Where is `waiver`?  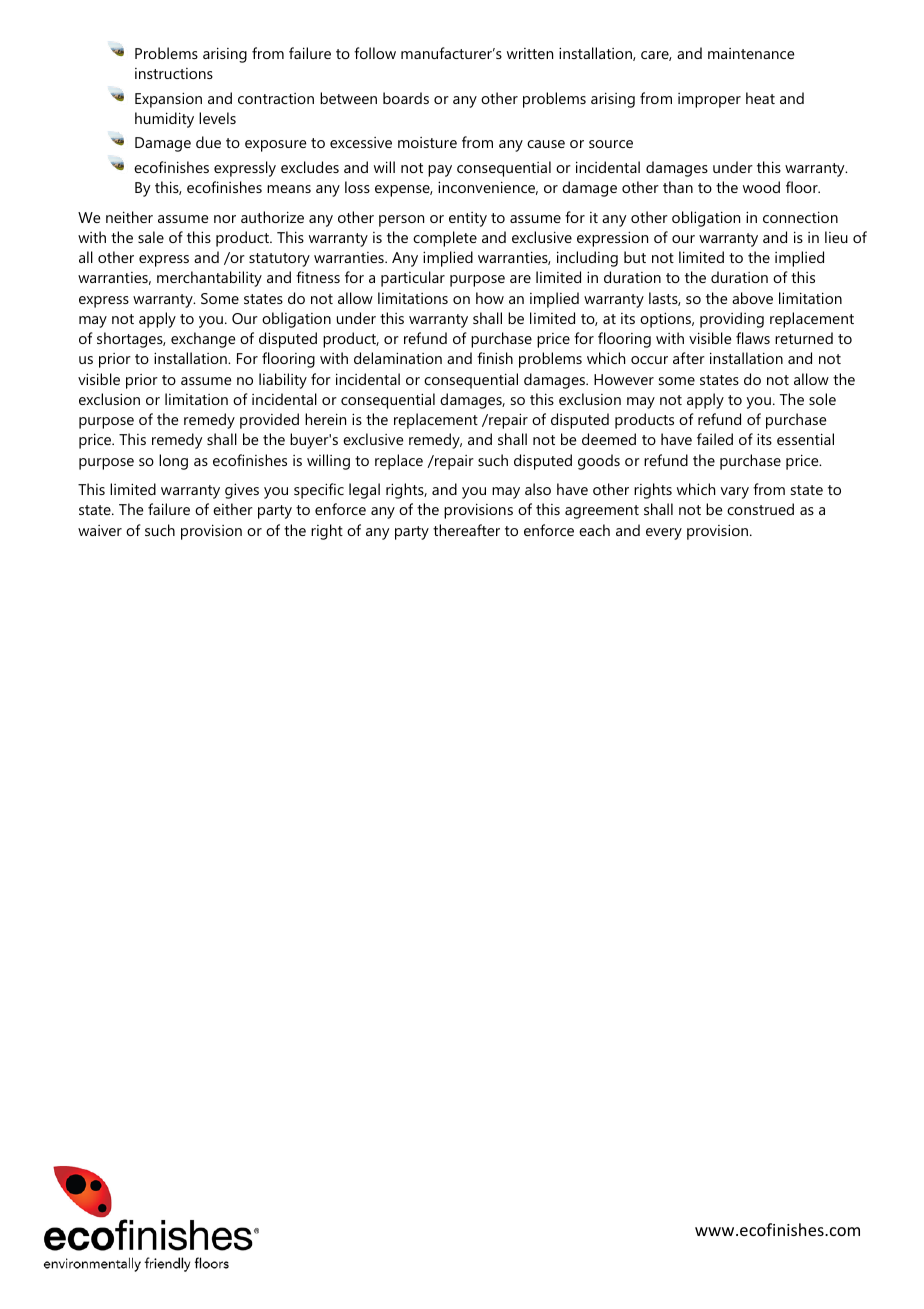 waiver is located at coordinates (100, 530).
